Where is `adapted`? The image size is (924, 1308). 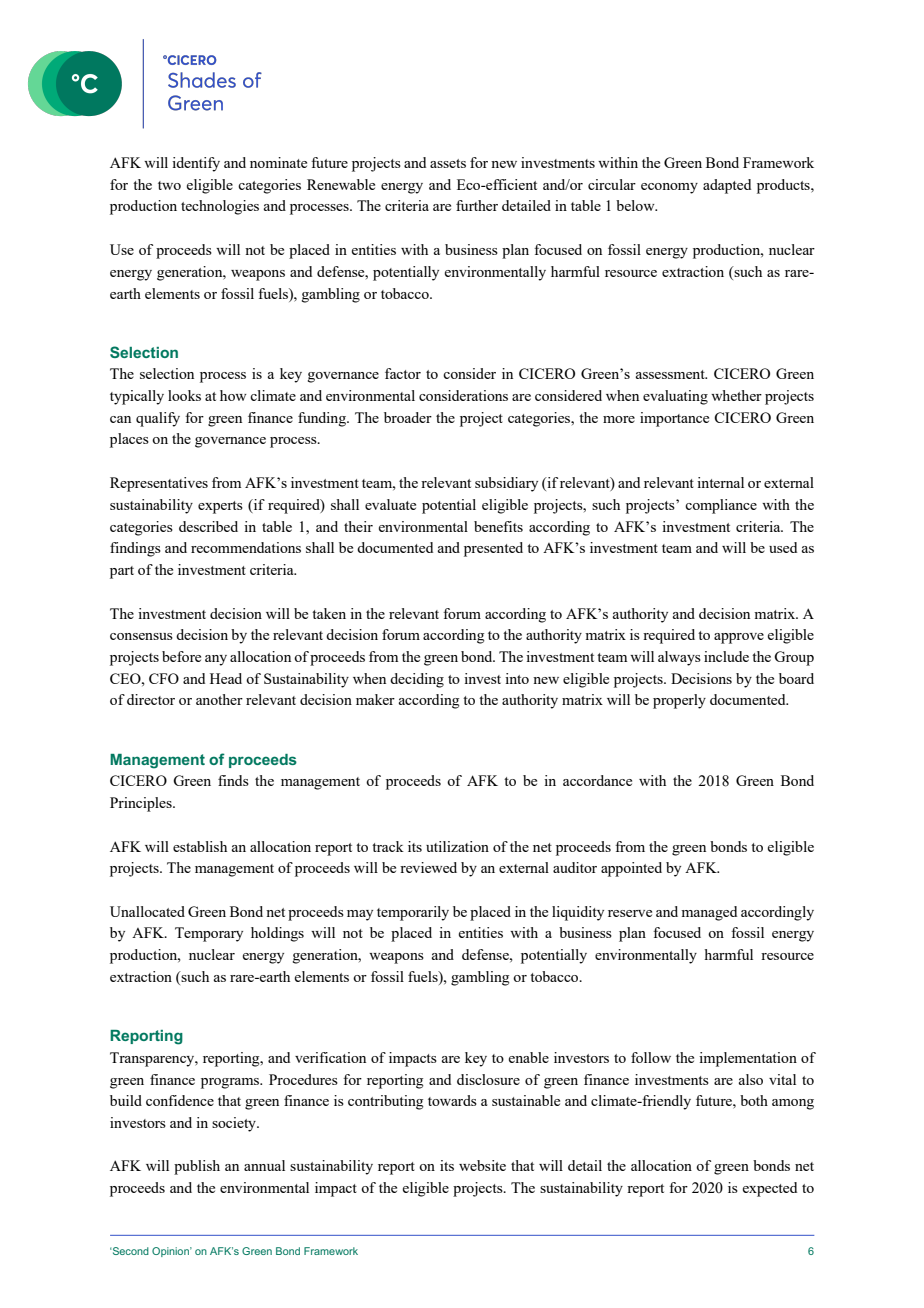 adapted is located at coordinates (727, 186).
